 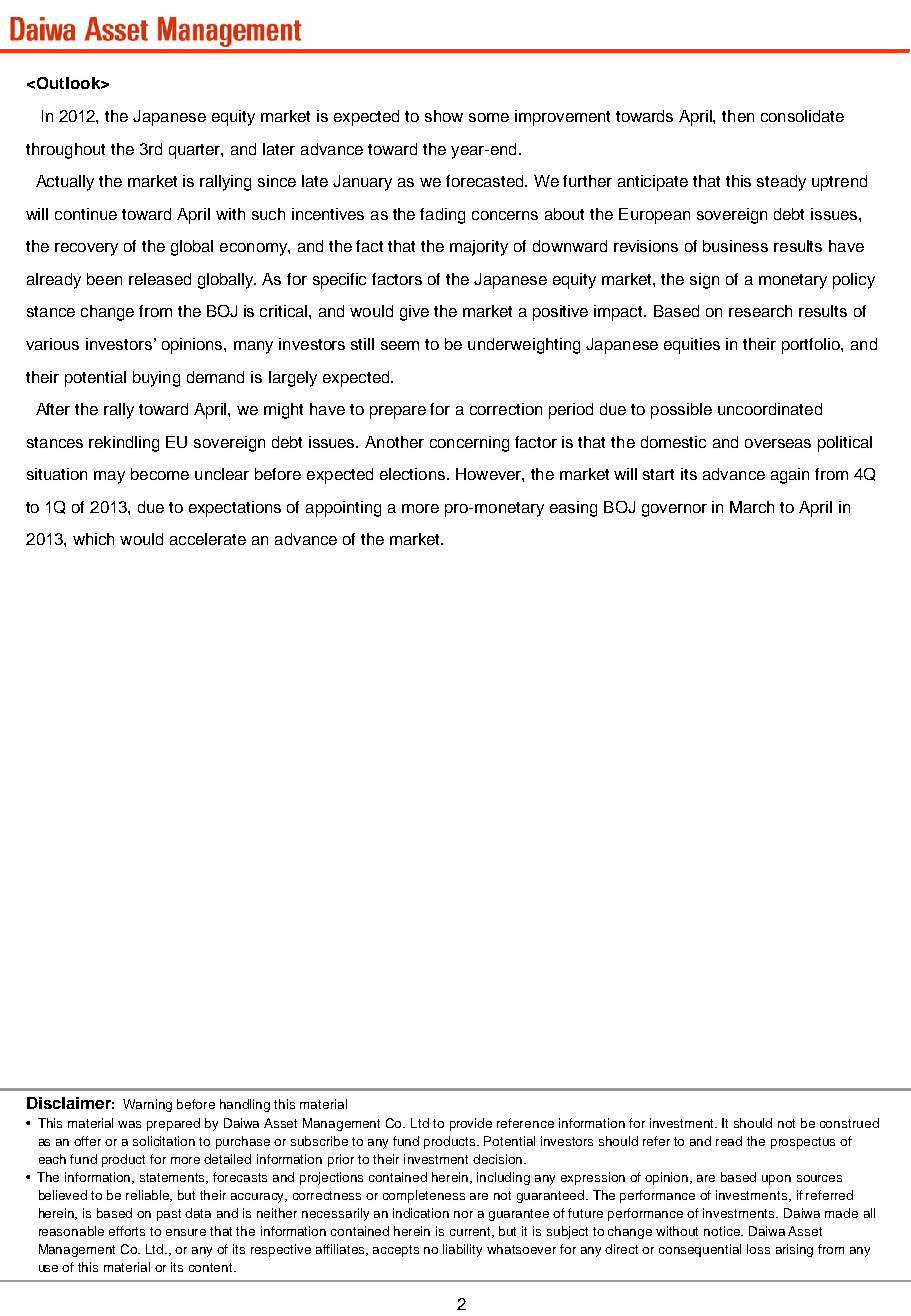 What do you see at coordinates (160, 474) in the document?
I see `become` at bounding box center [160, 474].
